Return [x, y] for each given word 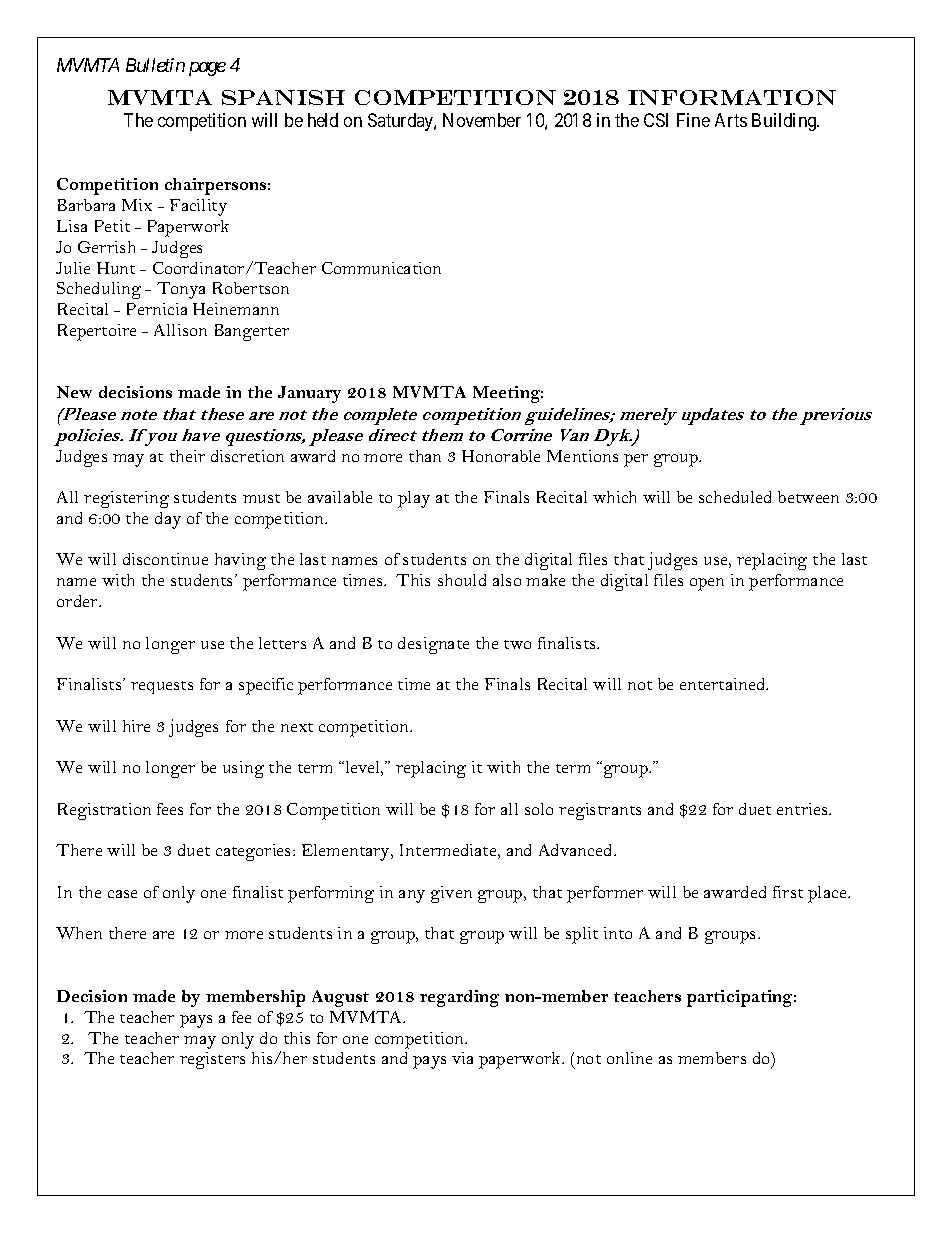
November [482, 120]
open [707, 584]
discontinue [165, 559]
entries [803, 809]
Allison [180, 330]
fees [170, 809]
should [462, 580]
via [462, 1058]
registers [212, 1060]
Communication [381, 268]
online [629, 1058]
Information [732, 97]
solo [539, 809]
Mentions [582, 456]
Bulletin [155, 65]
